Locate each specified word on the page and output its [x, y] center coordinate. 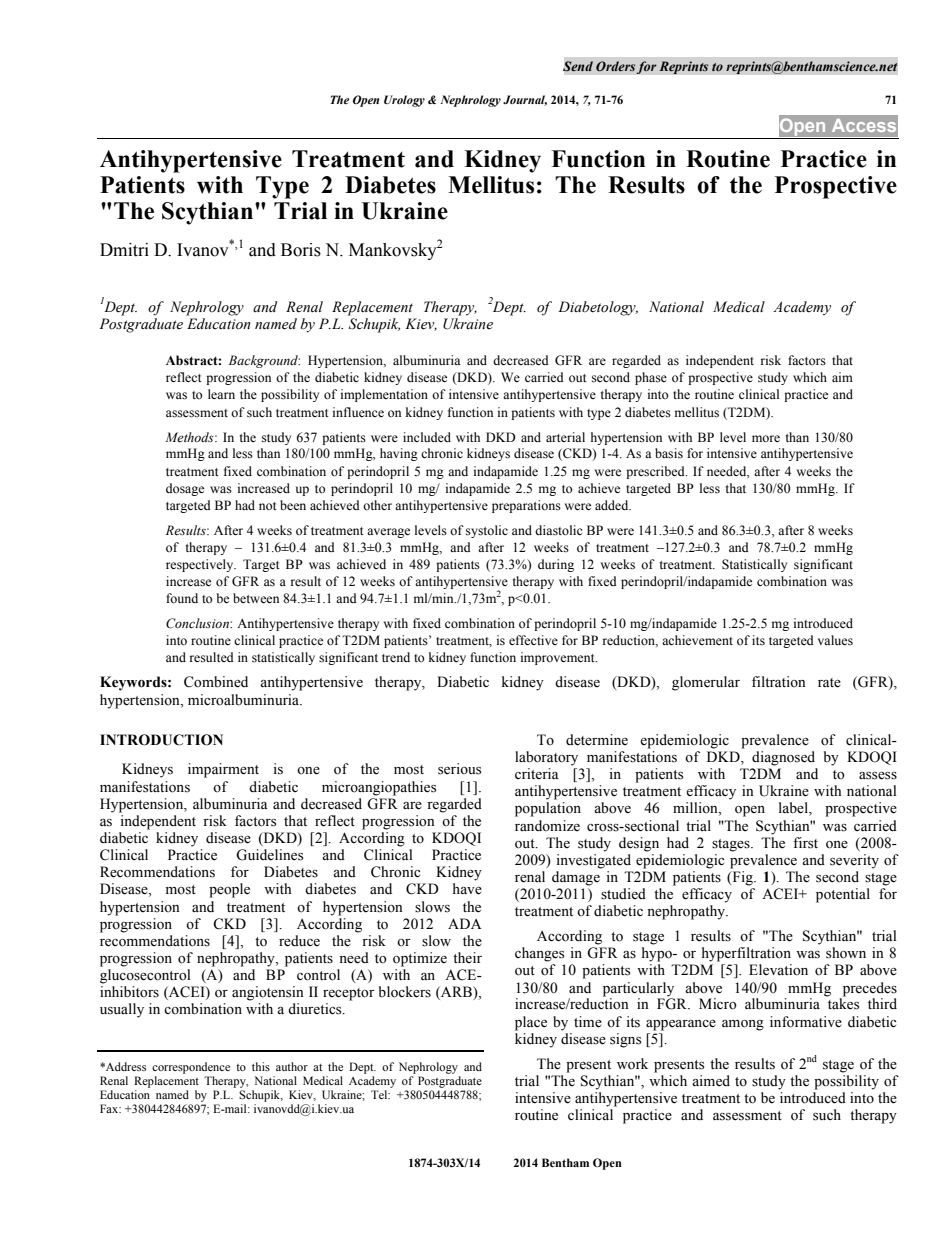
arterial [565, 437]
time [588, 1022]
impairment [223, 770]
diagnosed [783, 758]
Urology [404, 101]
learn [221, 394]
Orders [615, 66]
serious [459, 769]
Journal [525, 100]
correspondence [191, 1068]
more [766, 439]
